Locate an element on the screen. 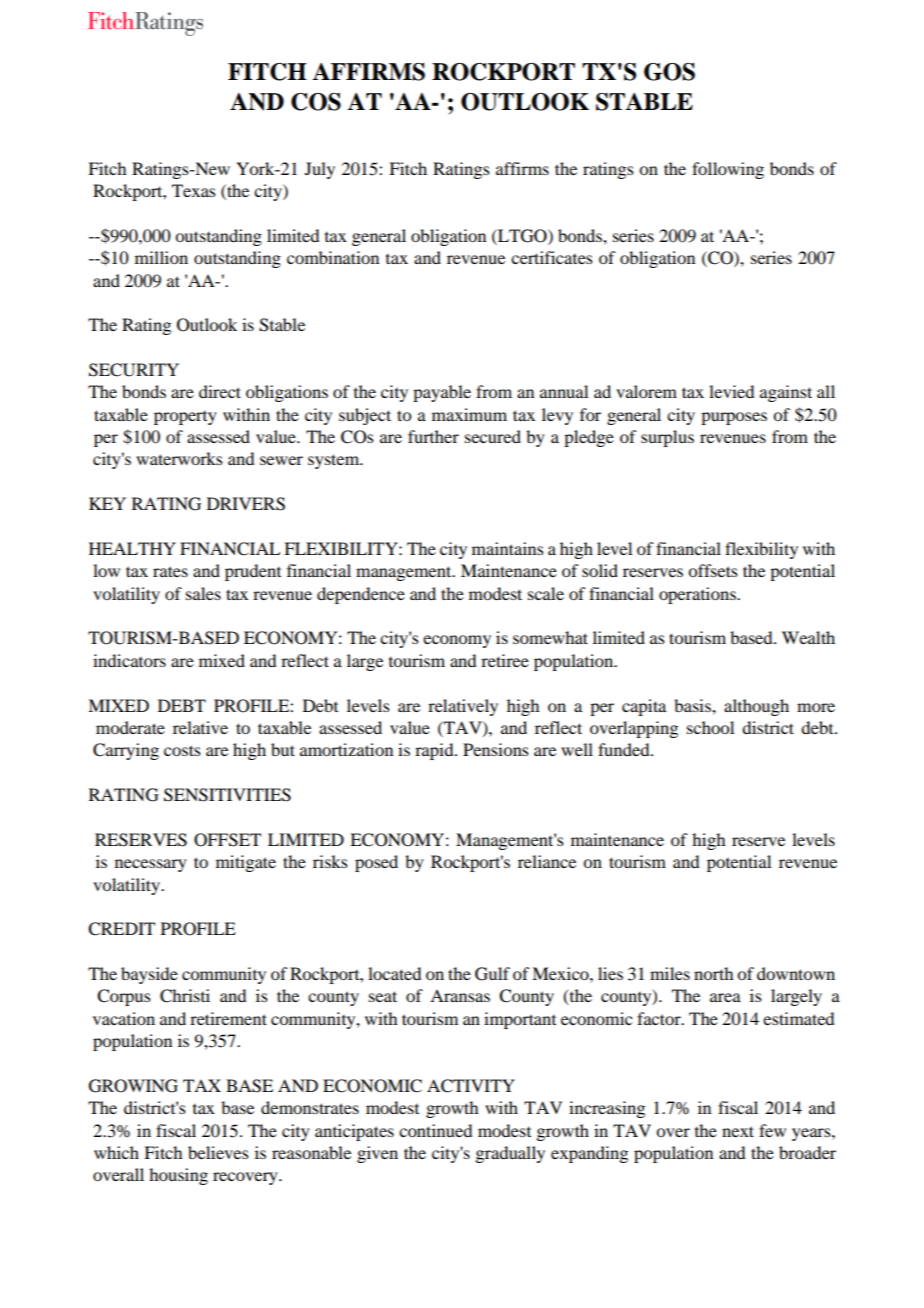  Texas is located at coordinates (194, 190).
